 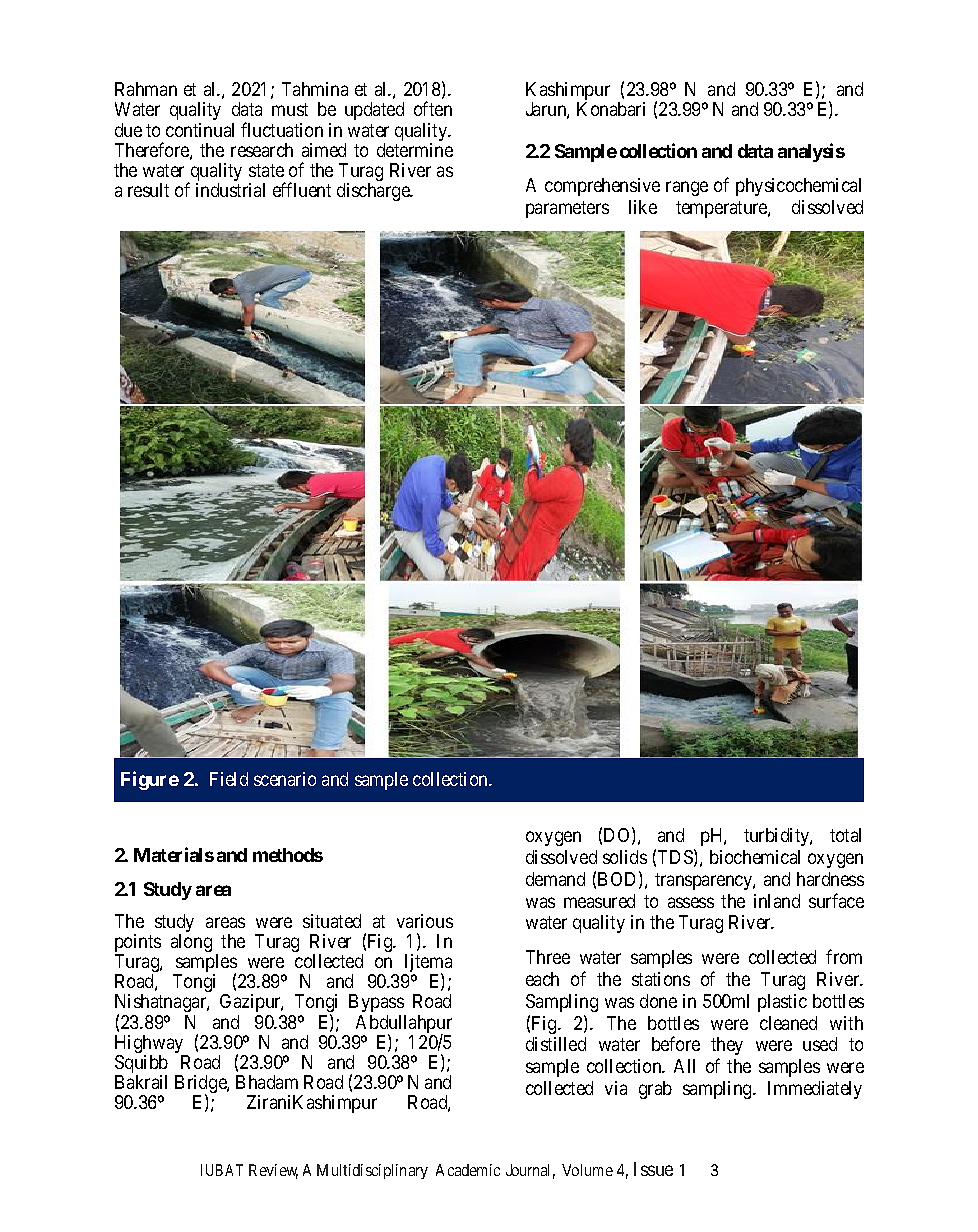 What do you see at coordinates (815, 1090) in the screenshot?
I see `Immediately` at bounding box center [815, 1090].
